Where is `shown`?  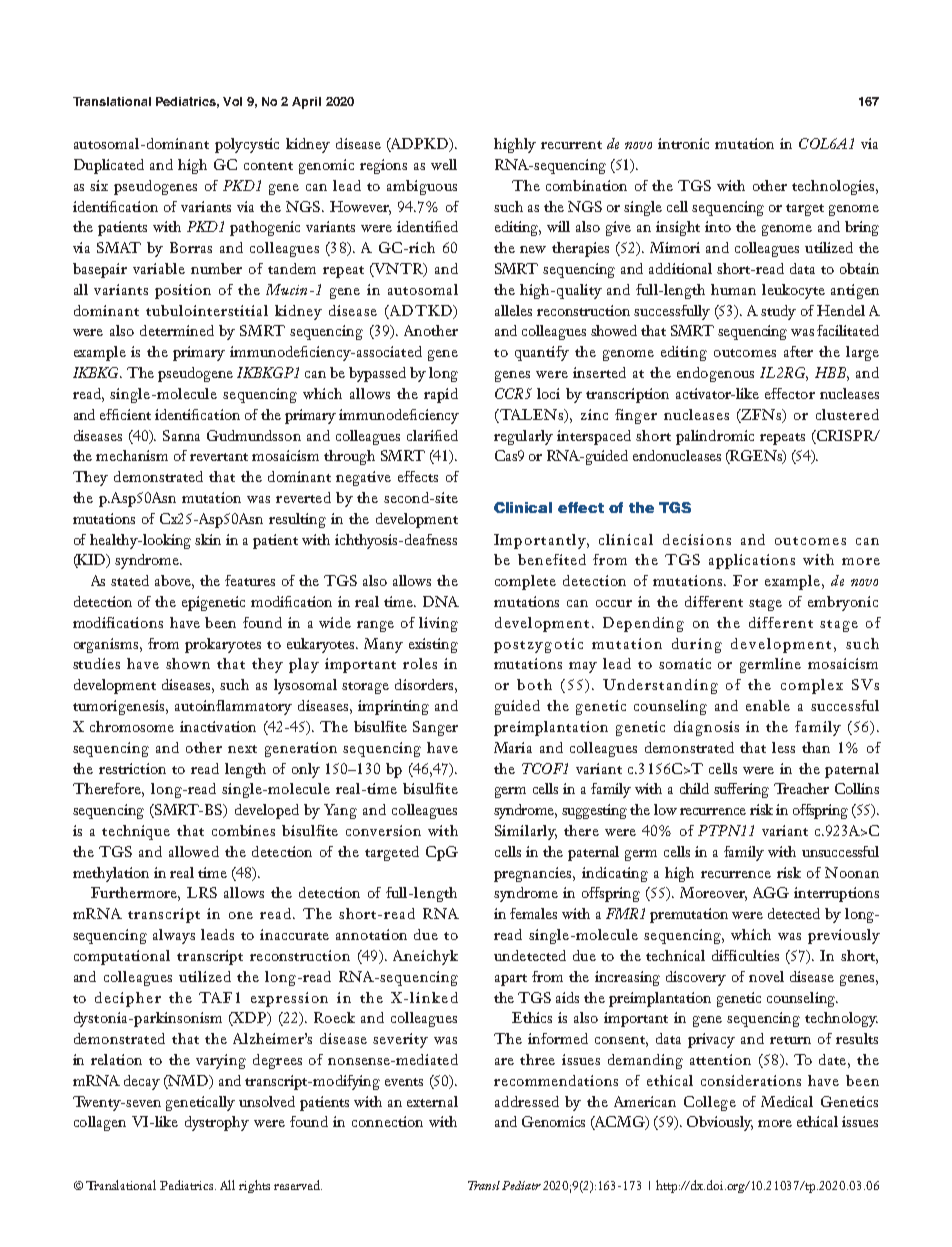 shown is located at coordinates (188, 663).
